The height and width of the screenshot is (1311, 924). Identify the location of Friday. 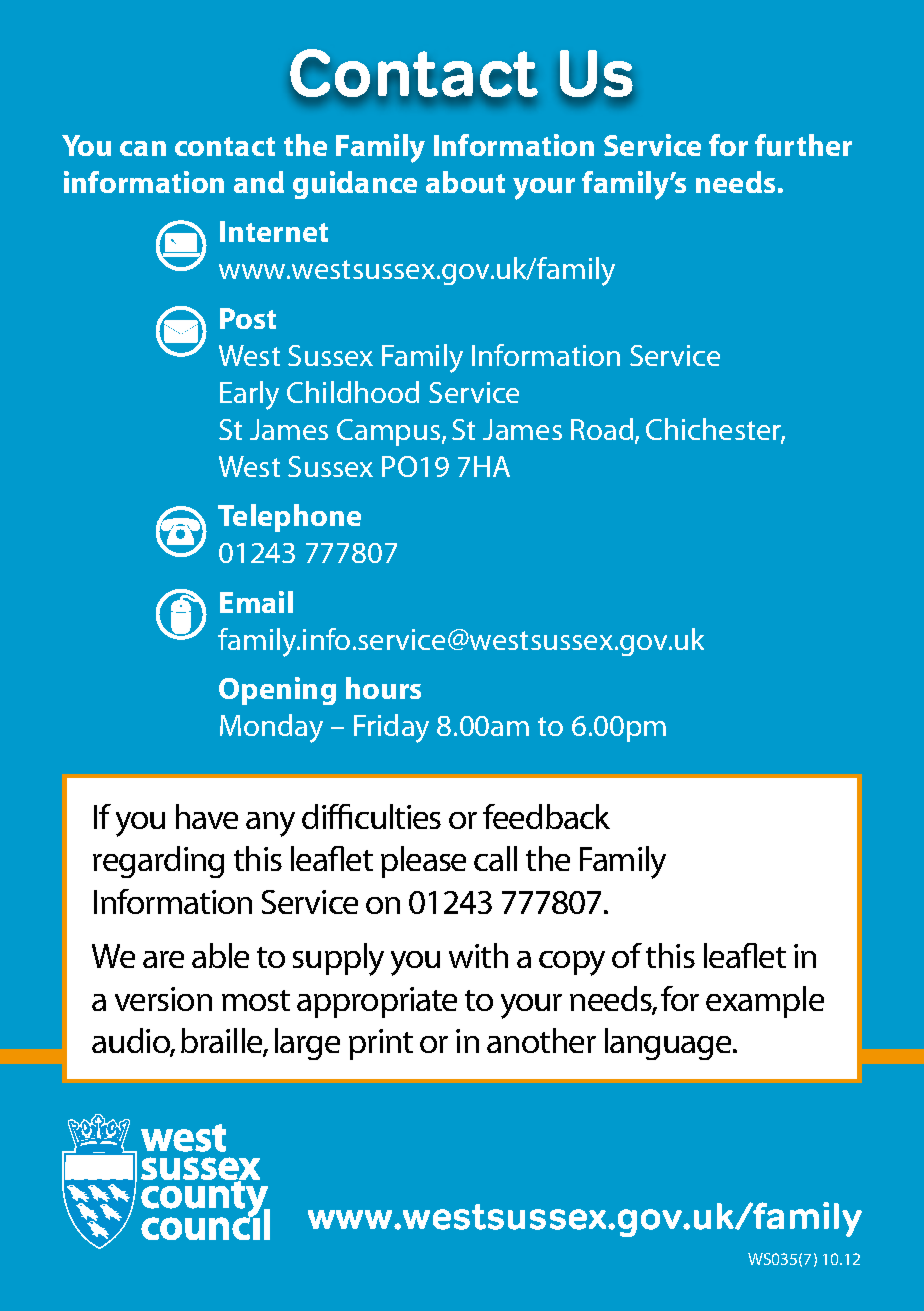
(391, 728).
